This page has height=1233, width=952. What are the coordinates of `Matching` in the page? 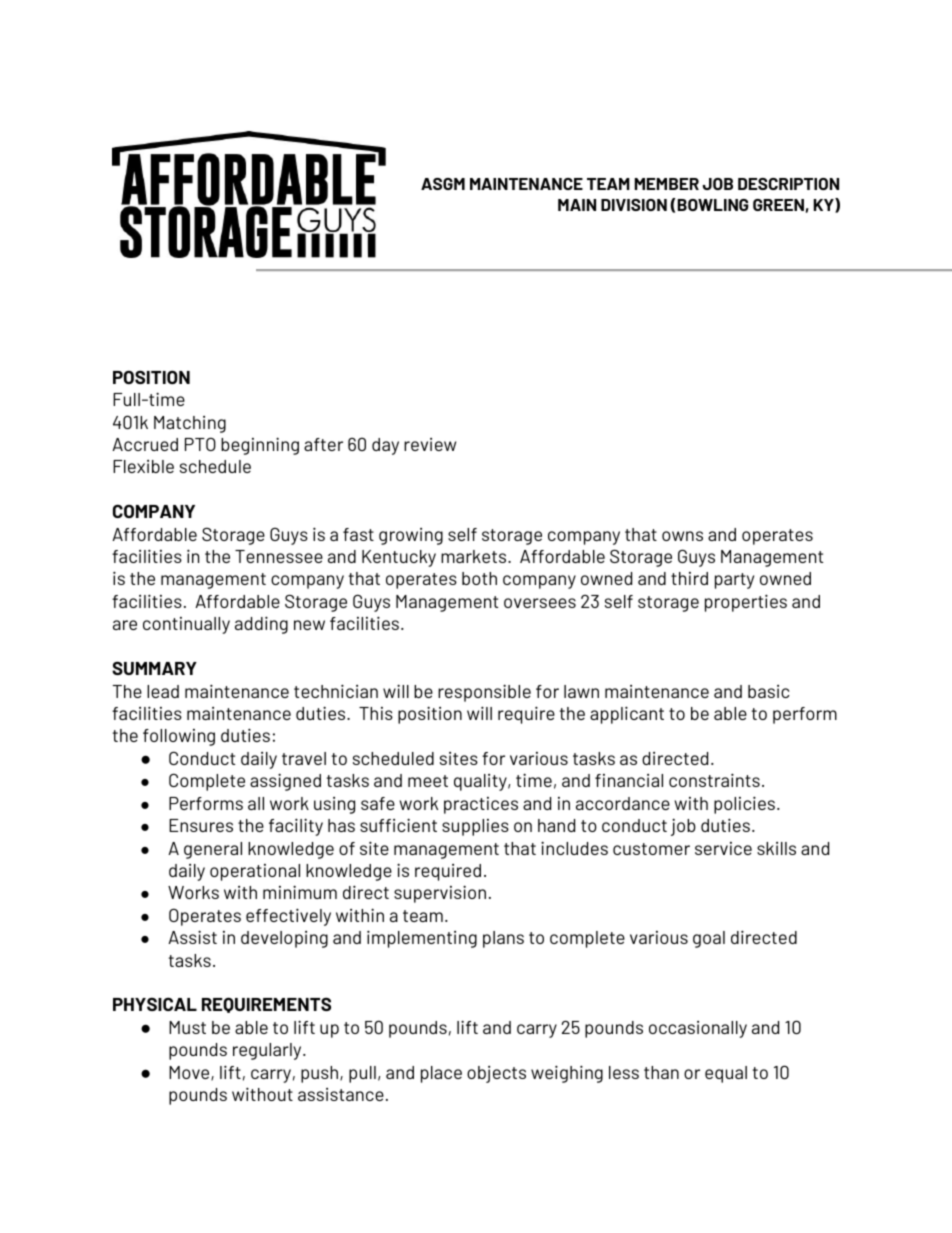 It's located at (190, 424).
